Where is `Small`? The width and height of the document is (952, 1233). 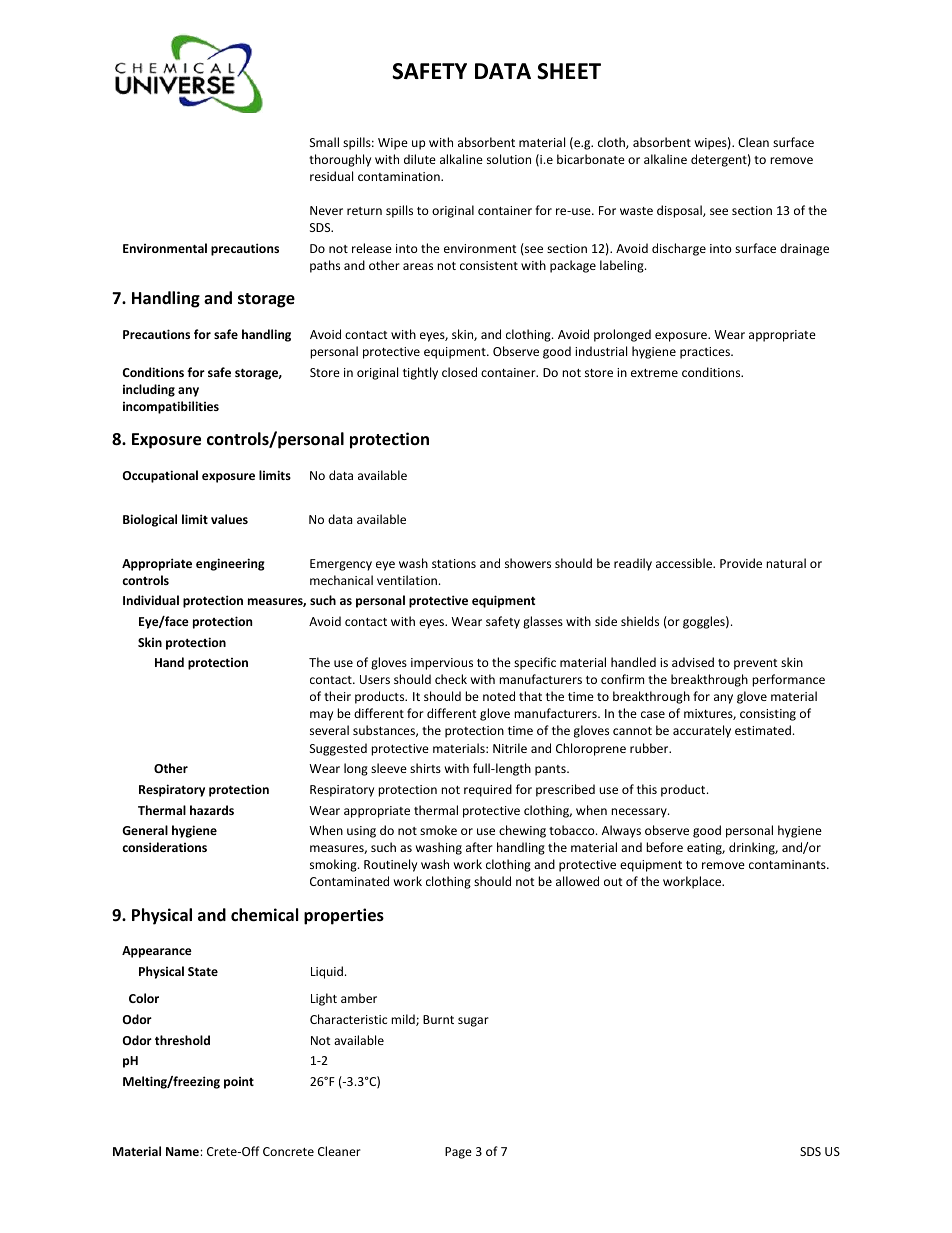 Small is located at coordinates (324, 142).
